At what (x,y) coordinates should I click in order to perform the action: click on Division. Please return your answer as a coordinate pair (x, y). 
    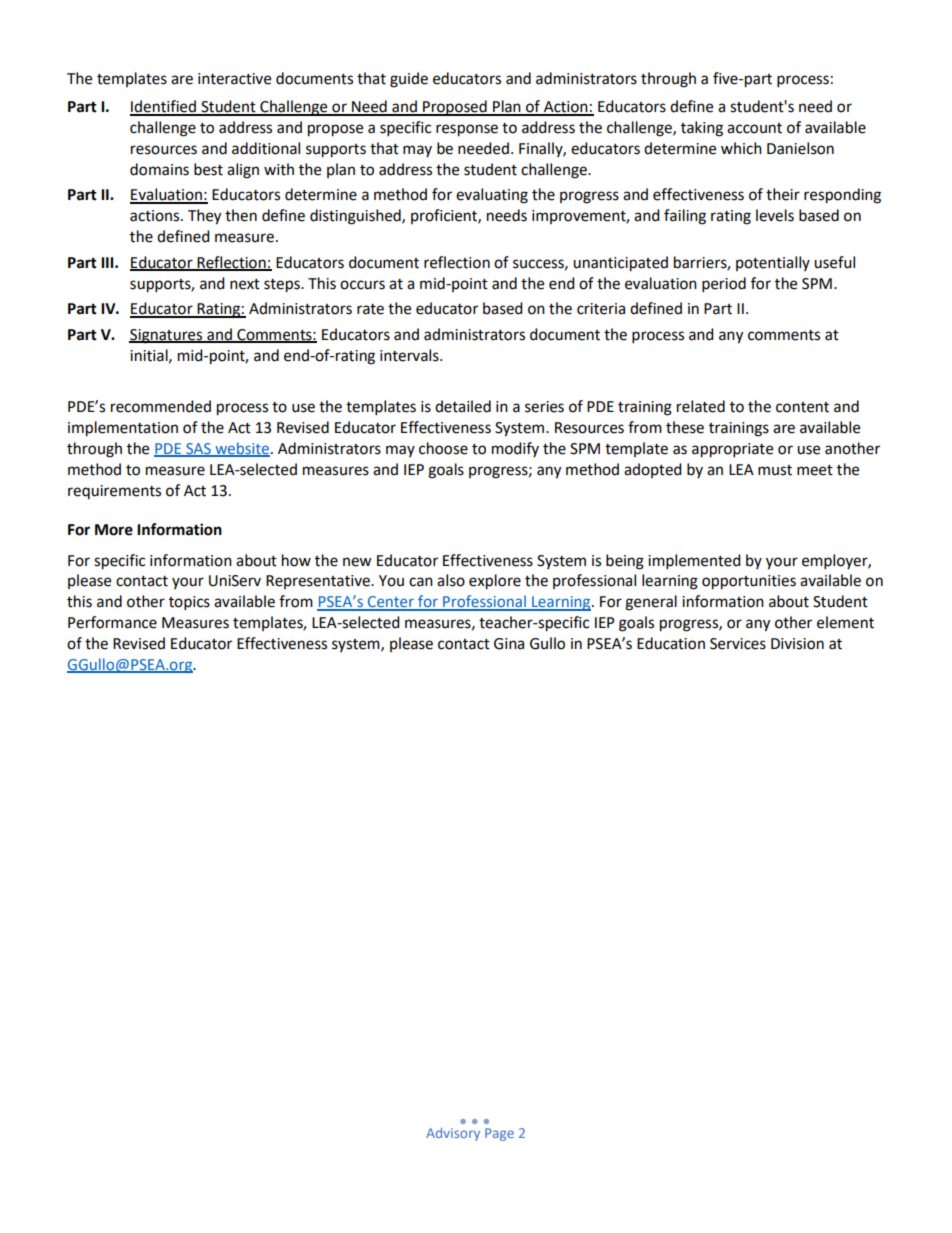
    Looking at the image, I should click on (797, 644).
